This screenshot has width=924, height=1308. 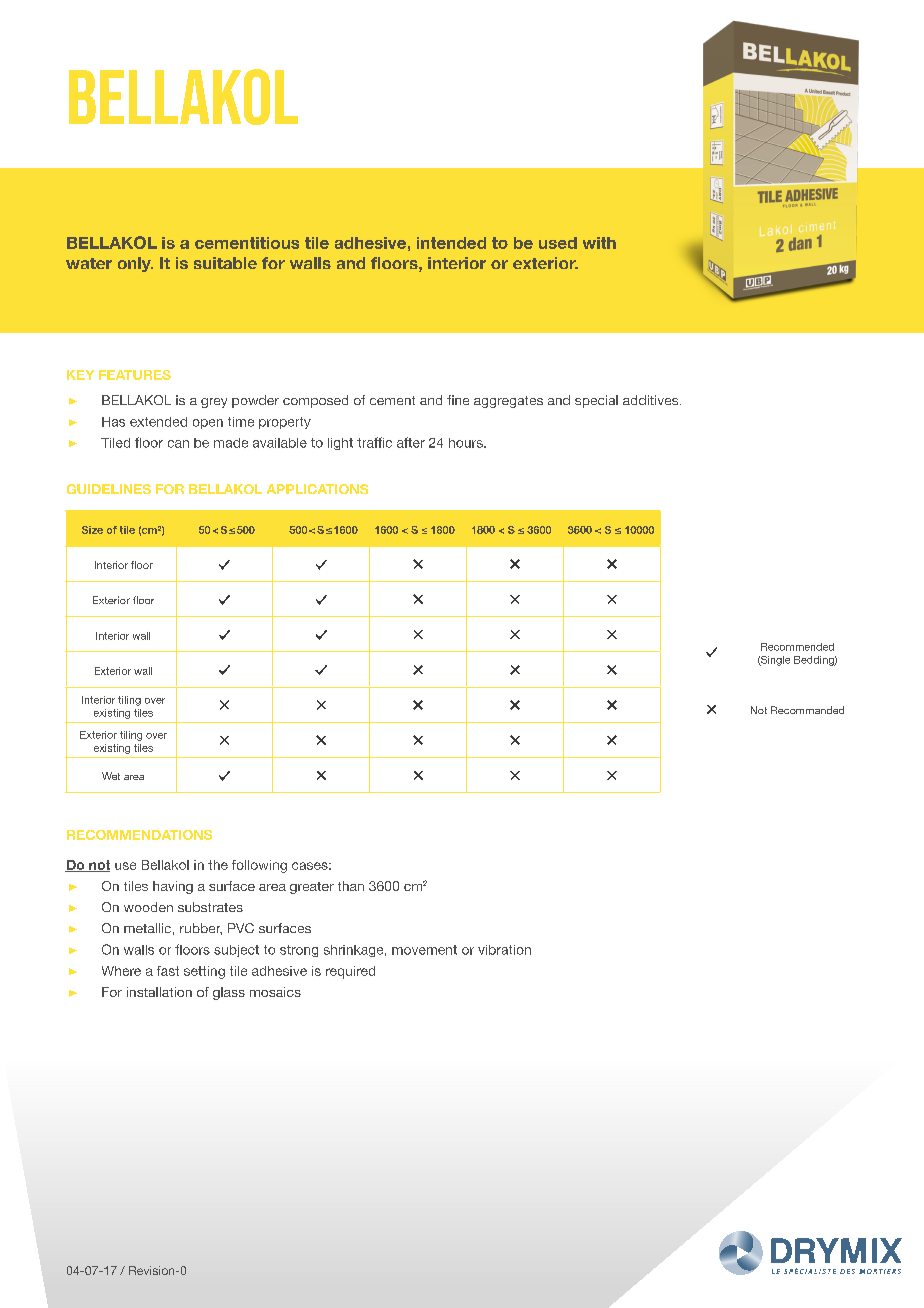 What do you see at coordinates (599, 243) in the screenshot?
I see `with` at bounding box center [599, 243].
